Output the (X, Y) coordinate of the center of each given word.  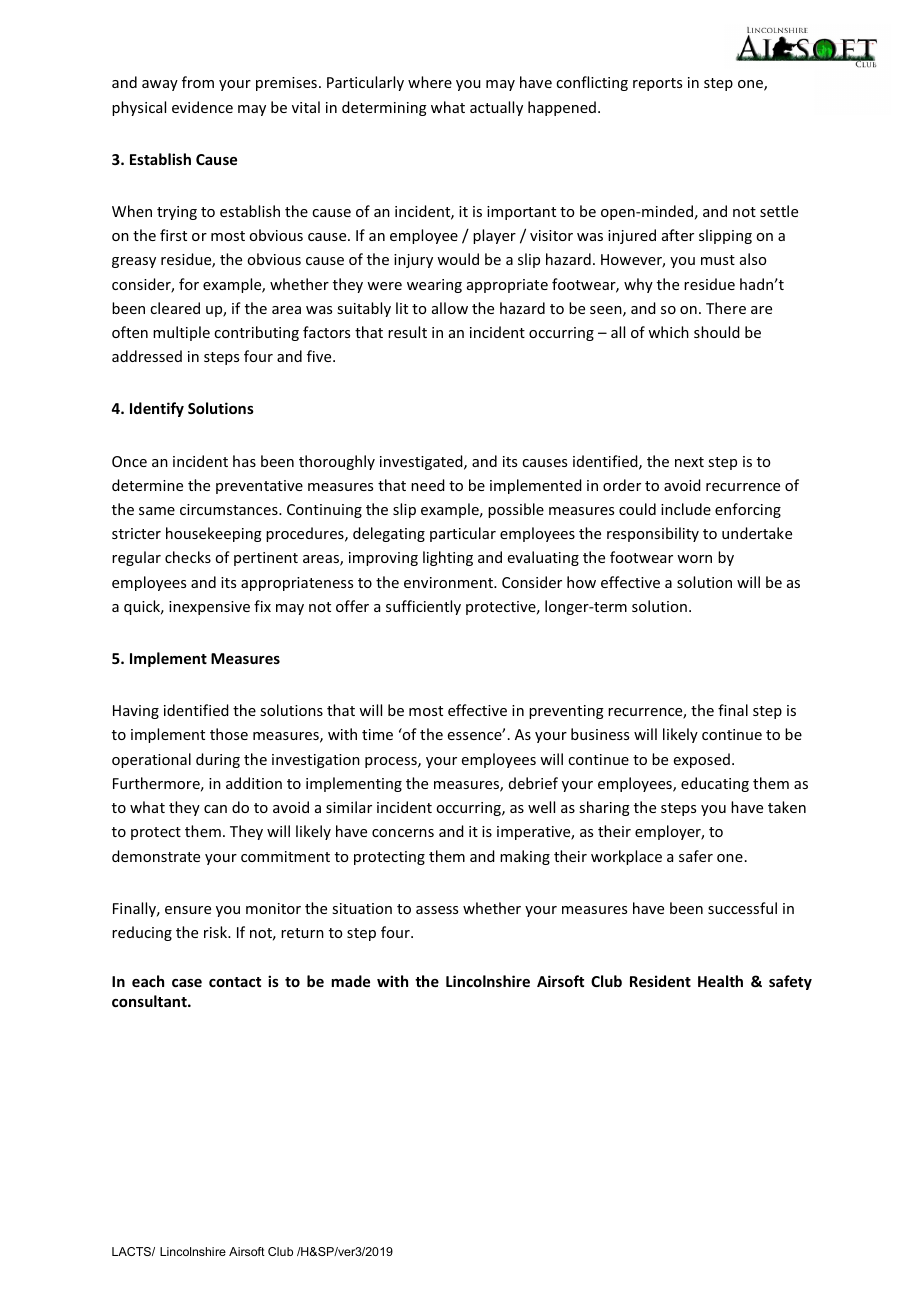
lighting (448, 558)
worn (694, 559)
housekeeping (214, 534)
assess (437, 910)
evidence (202, 107)
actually (496, 108)
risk (217, 932)
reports (657, 84)
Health (720, 981)
